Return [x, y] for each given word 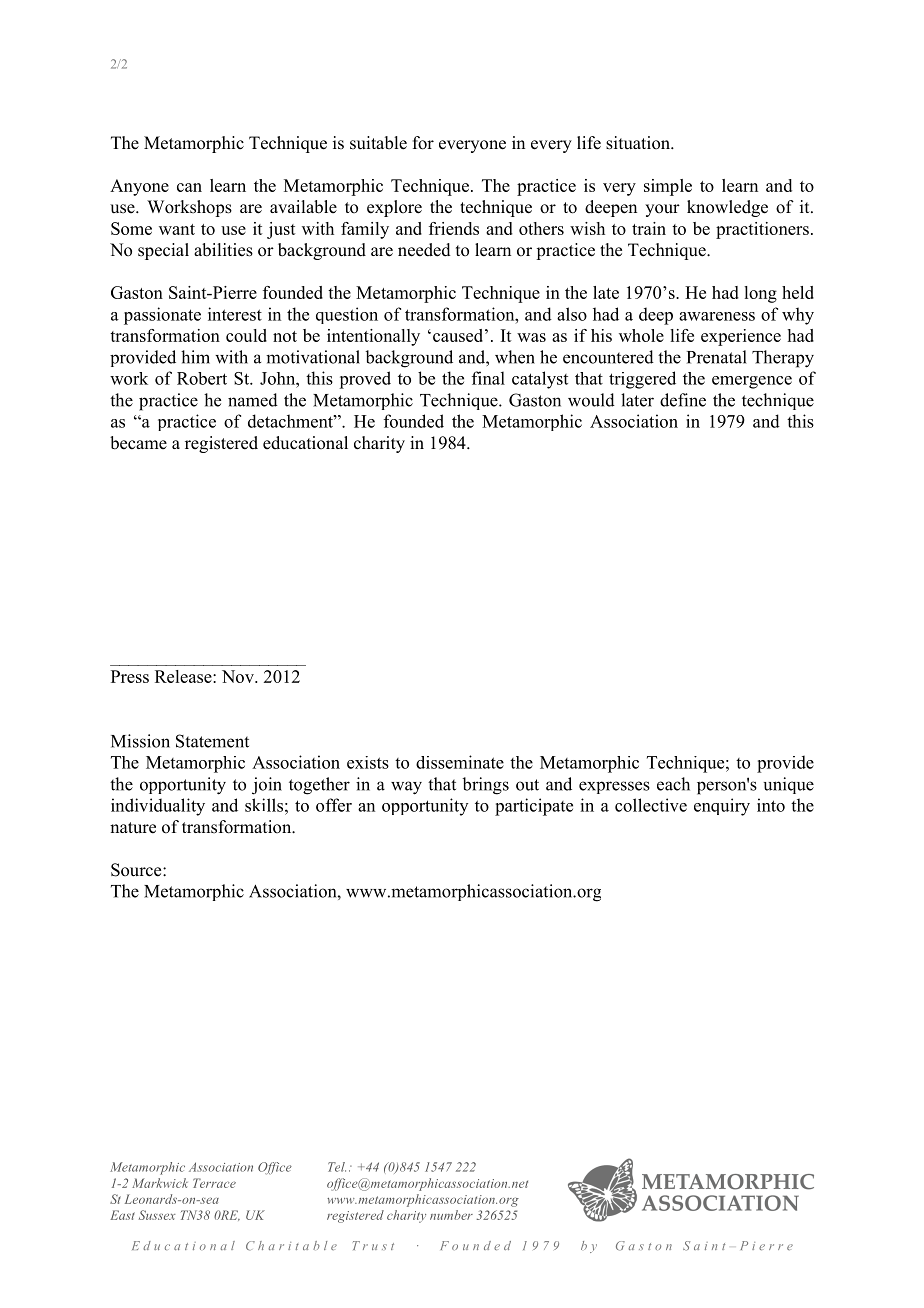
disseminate [460, 762]
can [189, 187]
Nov [239, 676]
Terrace [214, 1183]
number [451, 1215]
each [673, 784]
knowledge [727, 208]
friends [454, 228]
